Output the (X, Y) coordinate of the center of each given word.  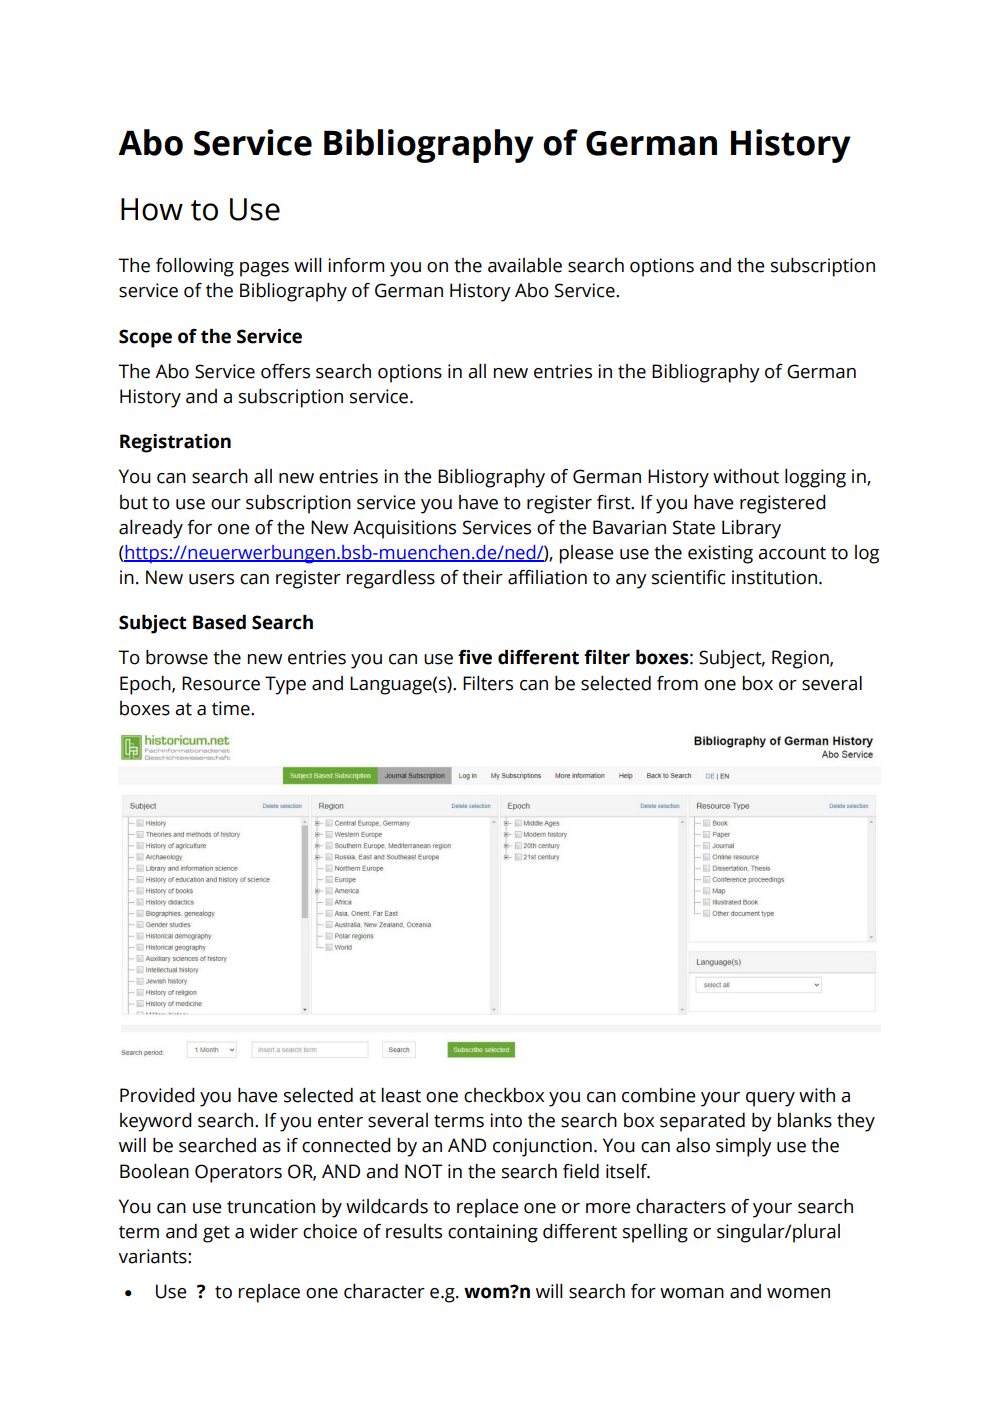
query (770, 1099)
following (195, 267)
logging (815, 478)
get (216, 1234)
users (211, 579)
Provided (157, 1095)
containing (493, 1233)
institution (774, 577)
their (482, 577)
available (525, 265)
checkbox (504, 1095)
